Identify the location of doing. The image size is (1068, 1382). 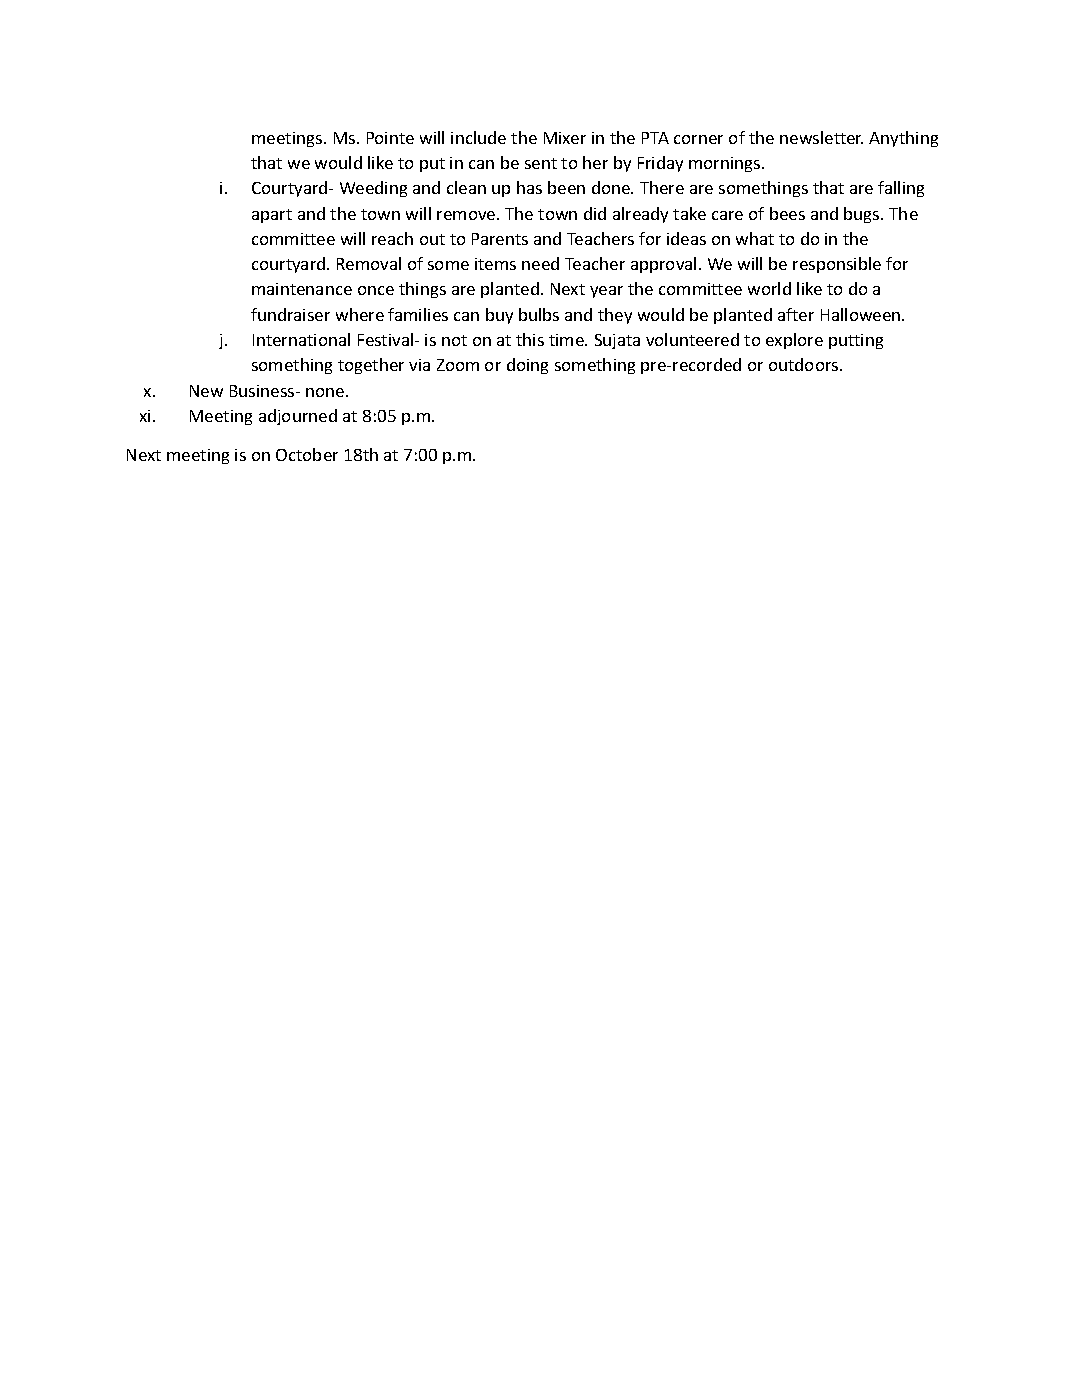
(527, 366).
